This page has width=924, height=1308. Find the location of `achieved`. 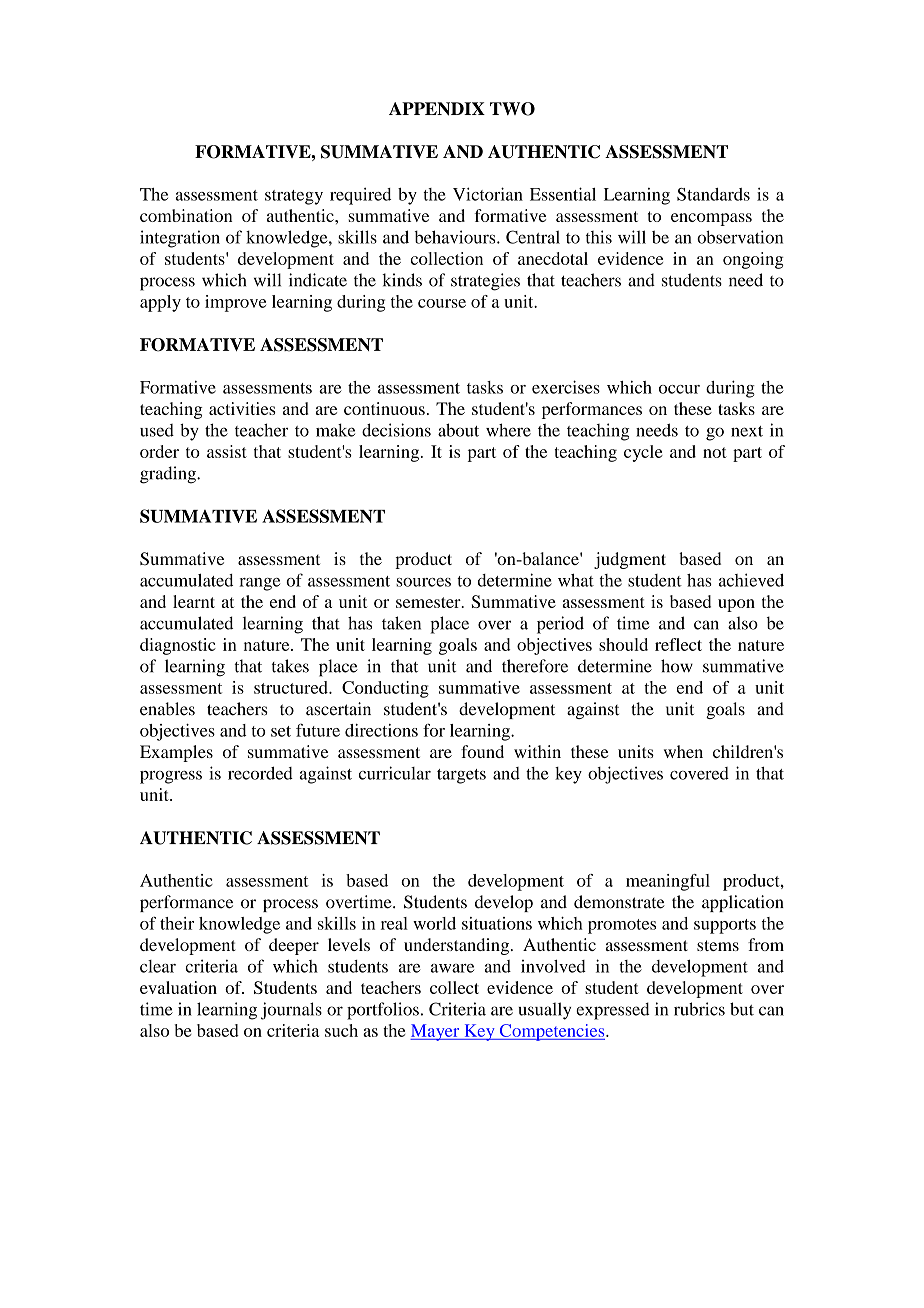

achieved is located at coordinates (751, 580).
